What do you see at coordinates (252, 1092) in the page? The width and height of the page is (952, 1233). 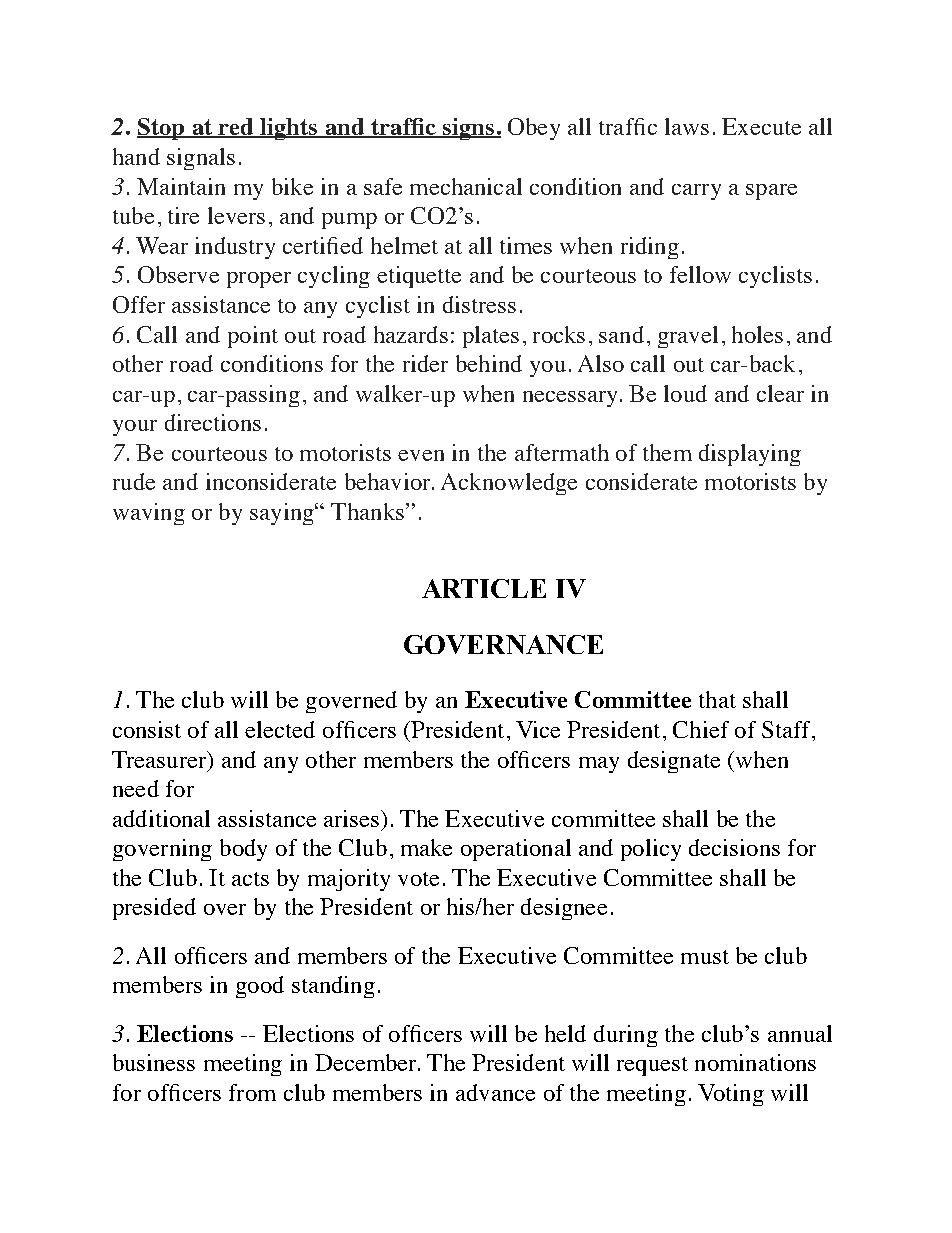 I see `from` at bounding box center [252, 1092].
